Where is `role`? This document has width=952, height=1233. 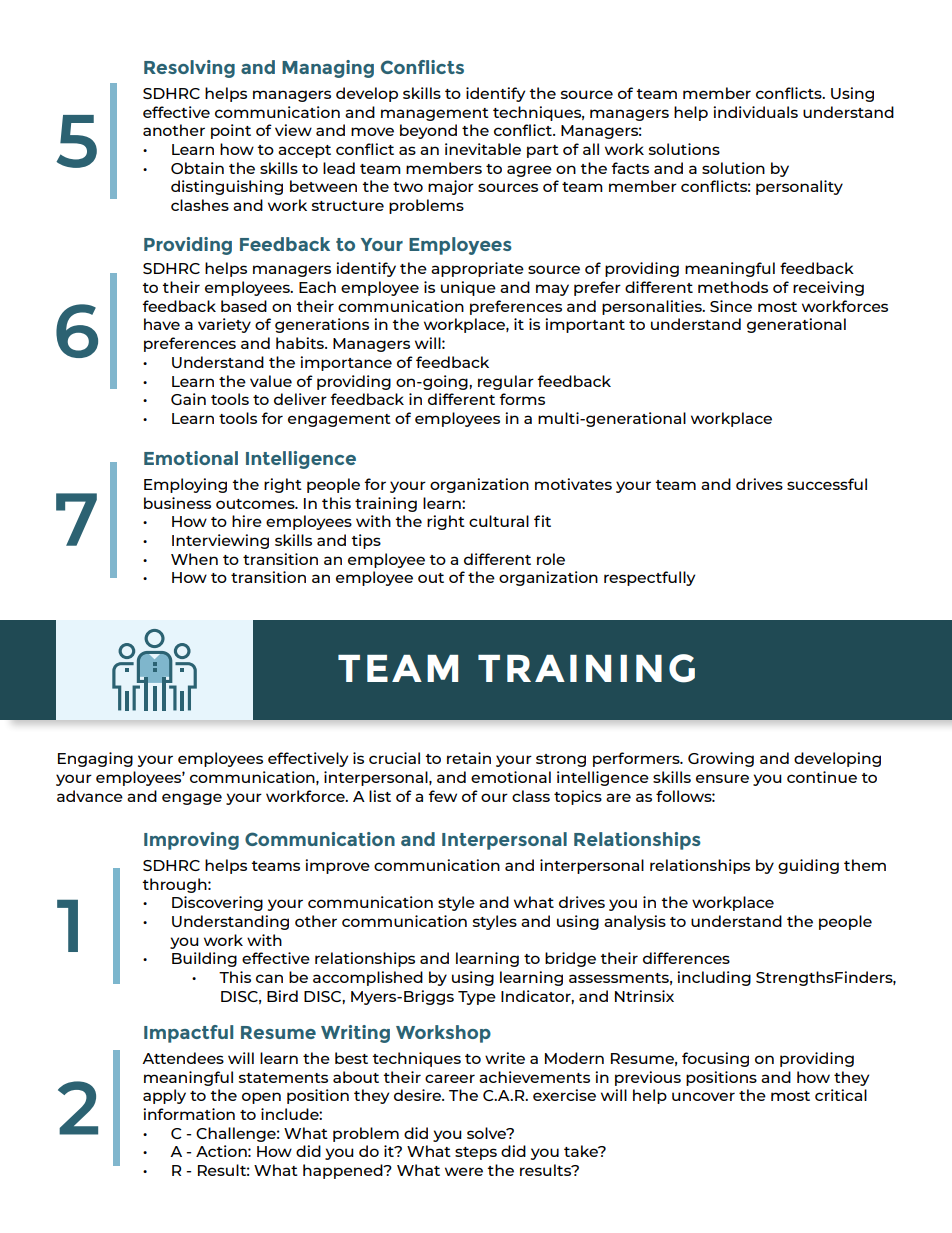
role is located at coordinates (551, 559).
